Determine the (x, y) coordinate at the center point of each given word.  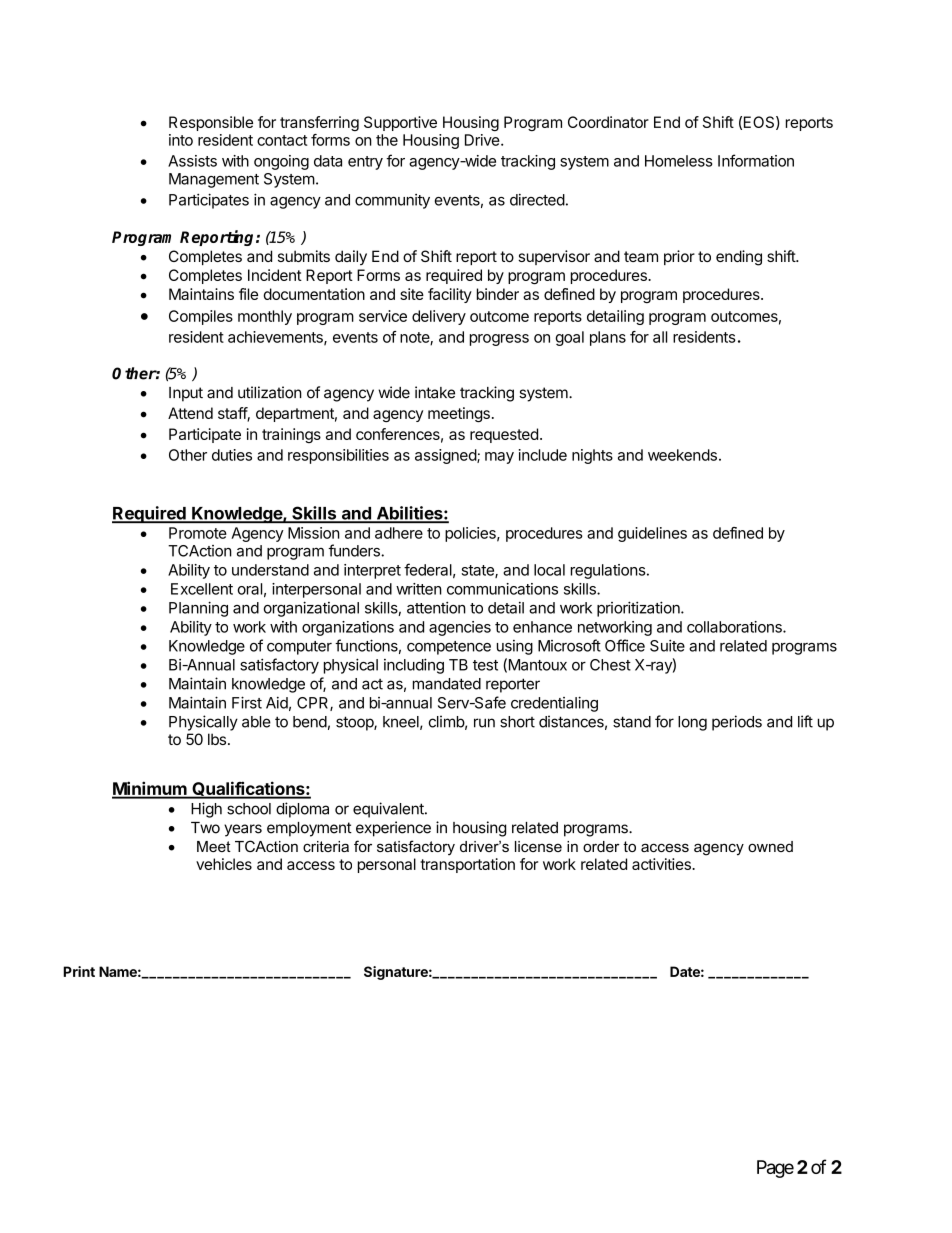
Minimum (150, 789)
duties (232, 455)
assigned (446, 456)
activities (662, 864)
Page (775, 1169)
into (181, 140)
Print (79, 971)
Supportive (400, 123)
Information (756, 160)
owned (770, 846)
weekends (682, 455)
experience (393, 829)
